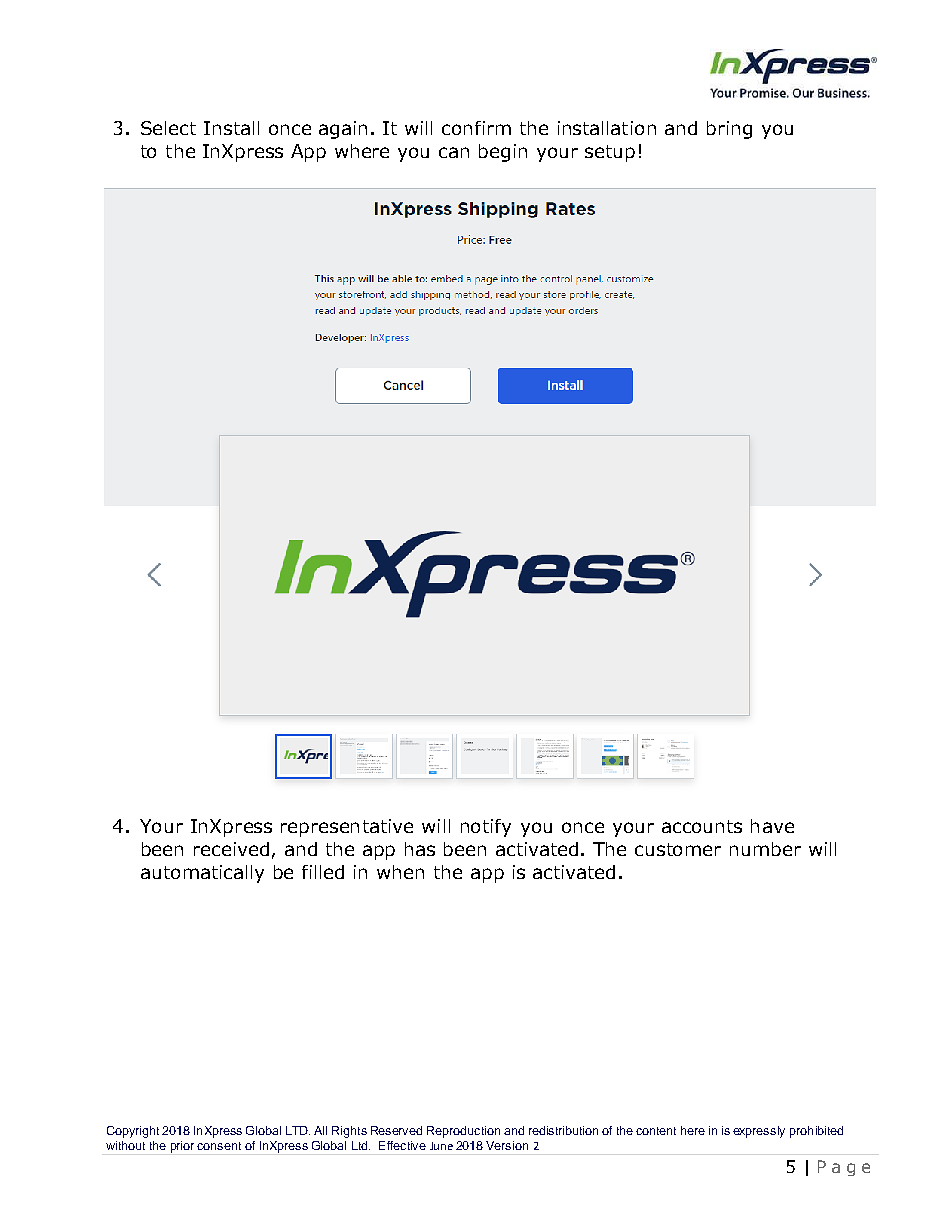 Image resolution: width=952 pixels, height=1232 pixels. I want to click on can, so click(454, 152).
